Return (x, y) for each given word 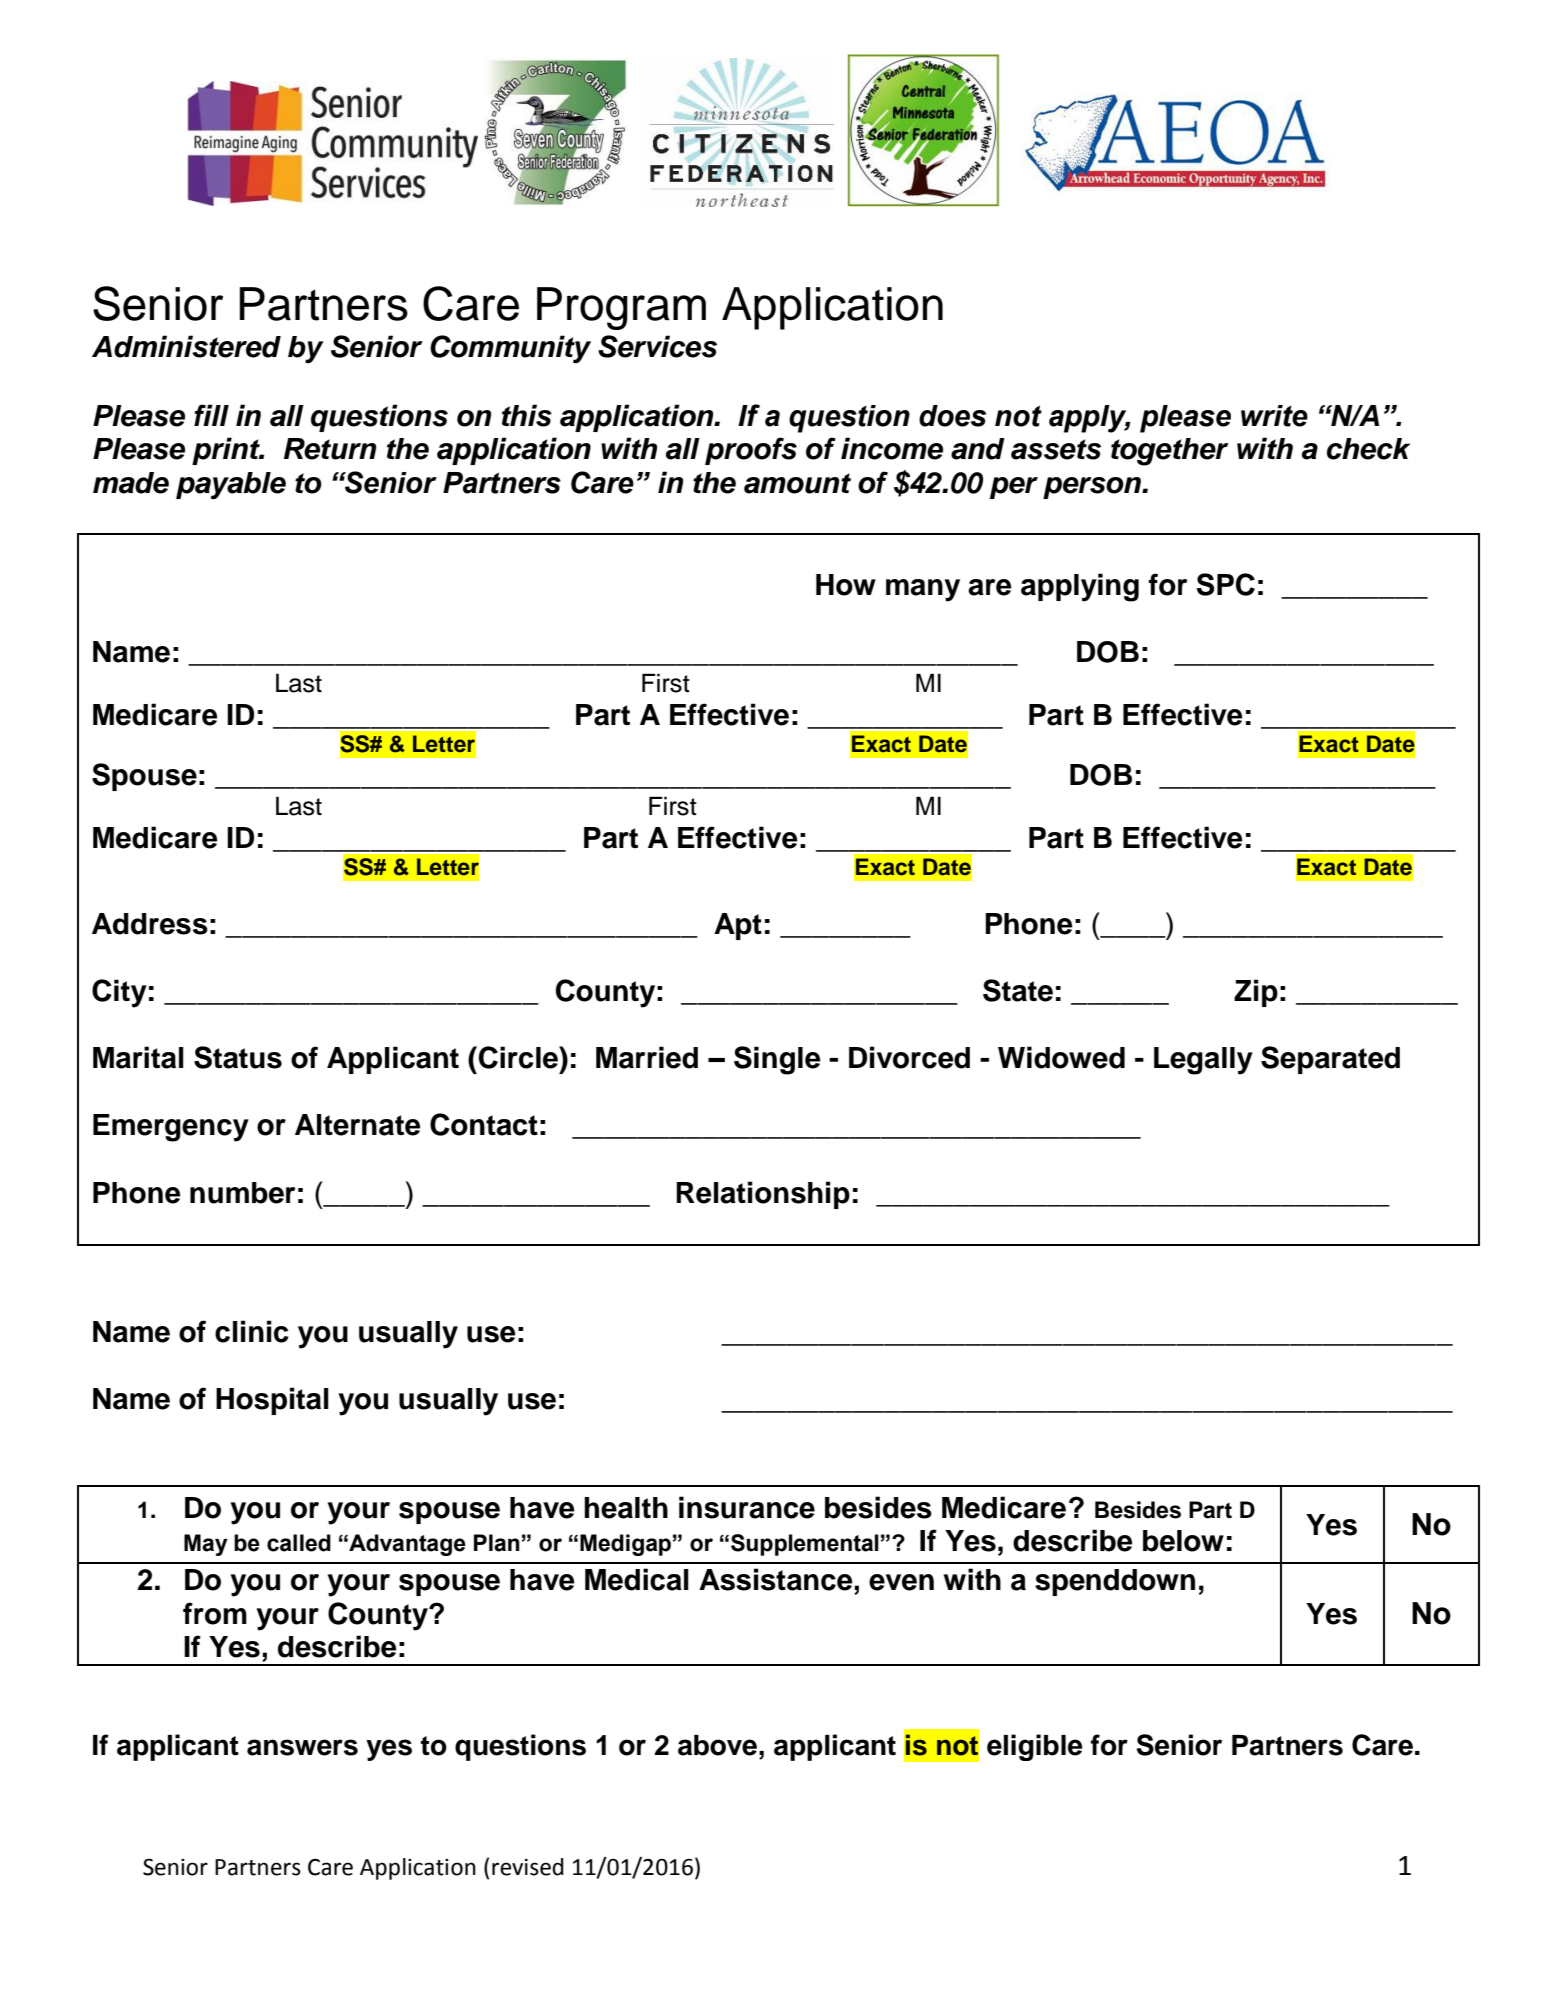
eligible (1035, 1747)
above (717, 1745)
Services (657, 346)
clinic (252, 1331)
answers (302, 1747)
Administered (186, 346)
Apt (738, 926)
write (1274, 416)
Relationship (763, 1195)
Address (150, 924)
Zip (1256, 993)
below (1183, 1541)
